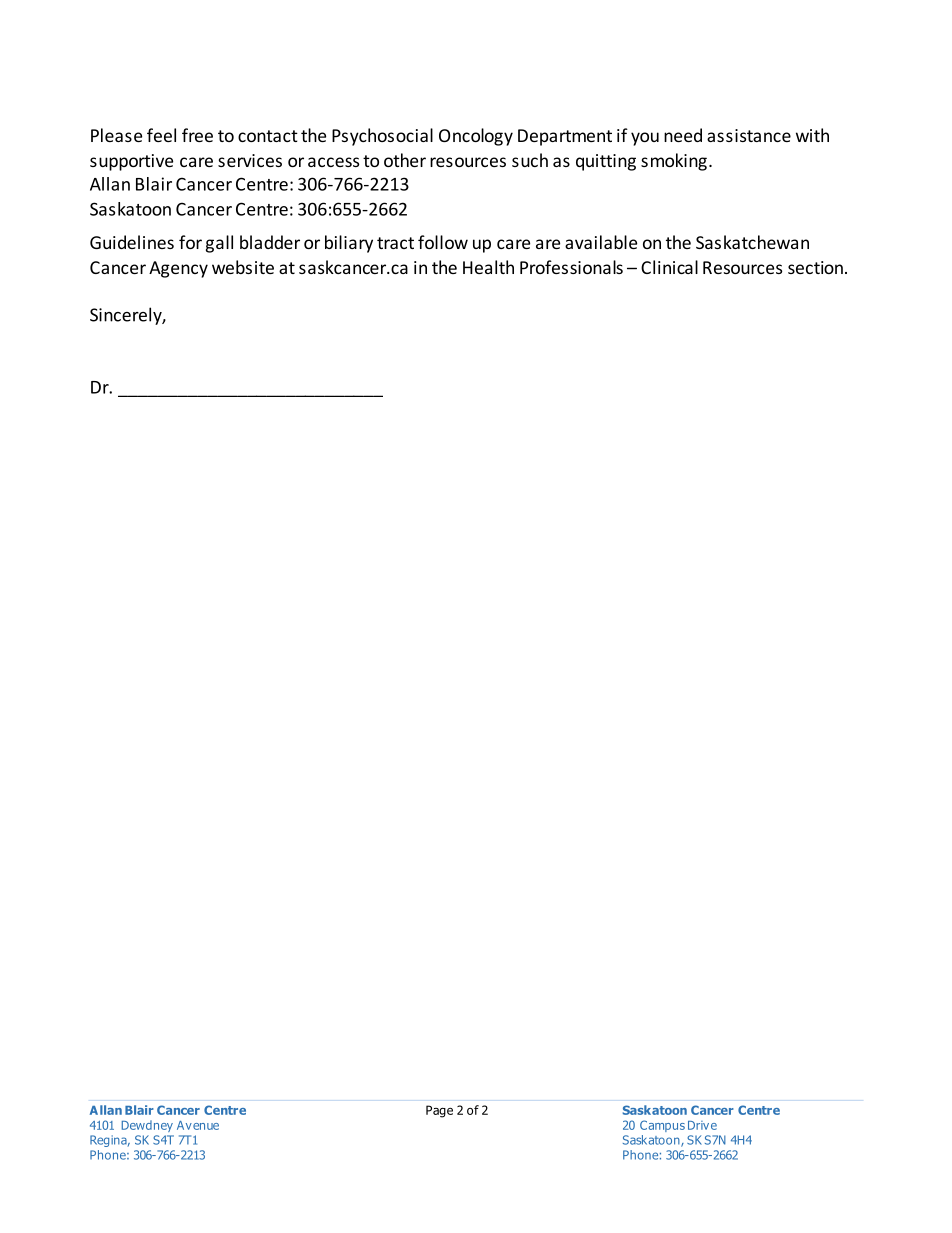  What do you see at coordinates (669, 267) in the page?
I see `Clinical` at bounding box center [669, 267].
